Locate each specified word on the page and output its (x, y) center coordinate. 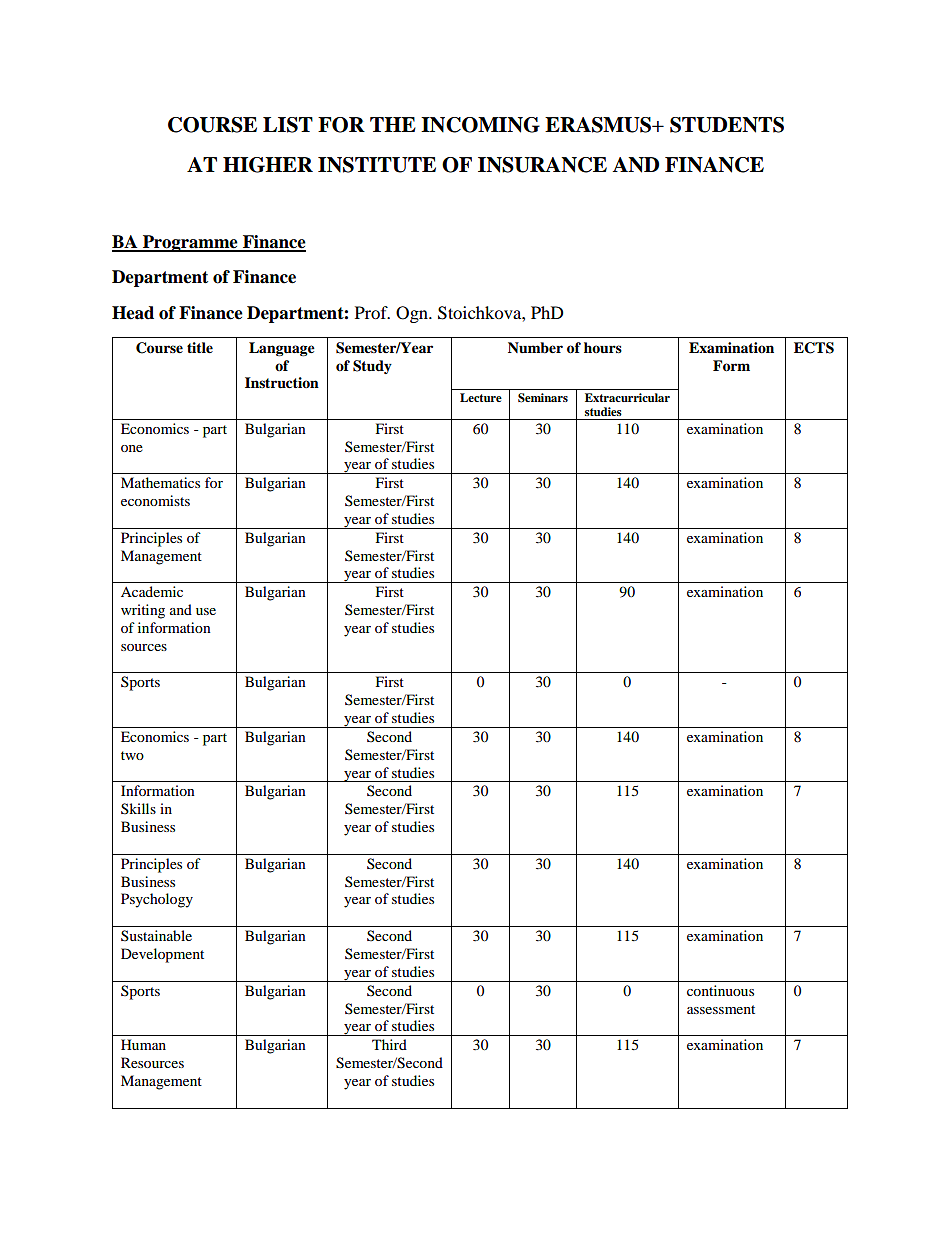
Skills (138, 808)
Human (143, 1044)
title (200, 348)
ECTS (814, 348)
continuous (720, 990)
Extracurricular (627, 397)
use (206, 611)
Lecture (481, 397)
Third (389, 1044)
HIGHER (268, 165)
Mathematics (160, 482)
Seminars (543, 398)
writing (143, 611)
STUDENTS (727, 125)
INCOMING (480, 125)
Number (535, 348)
